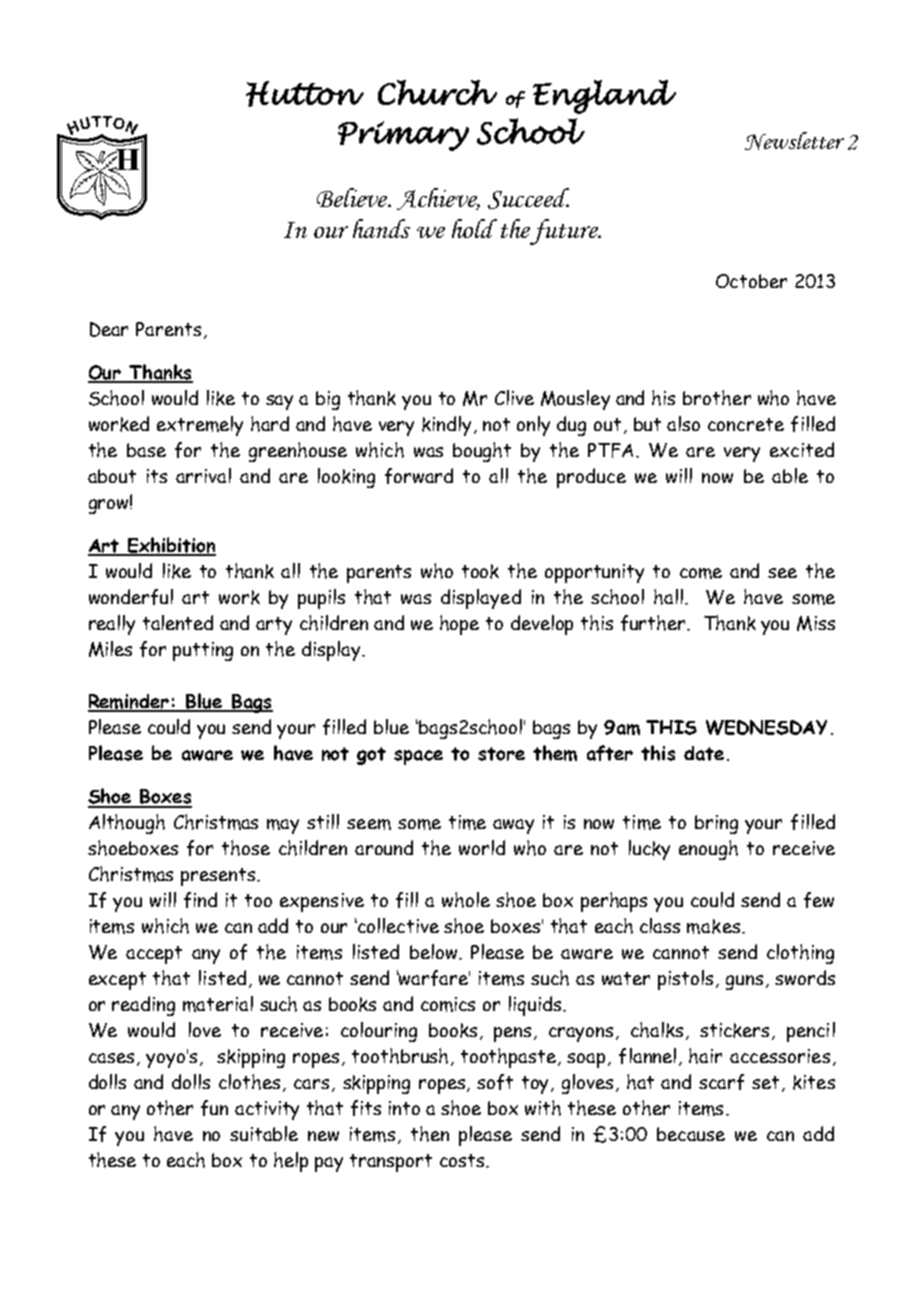 The height and width of the image is (1308, 924). I want to click on further, so click(655, 623).
